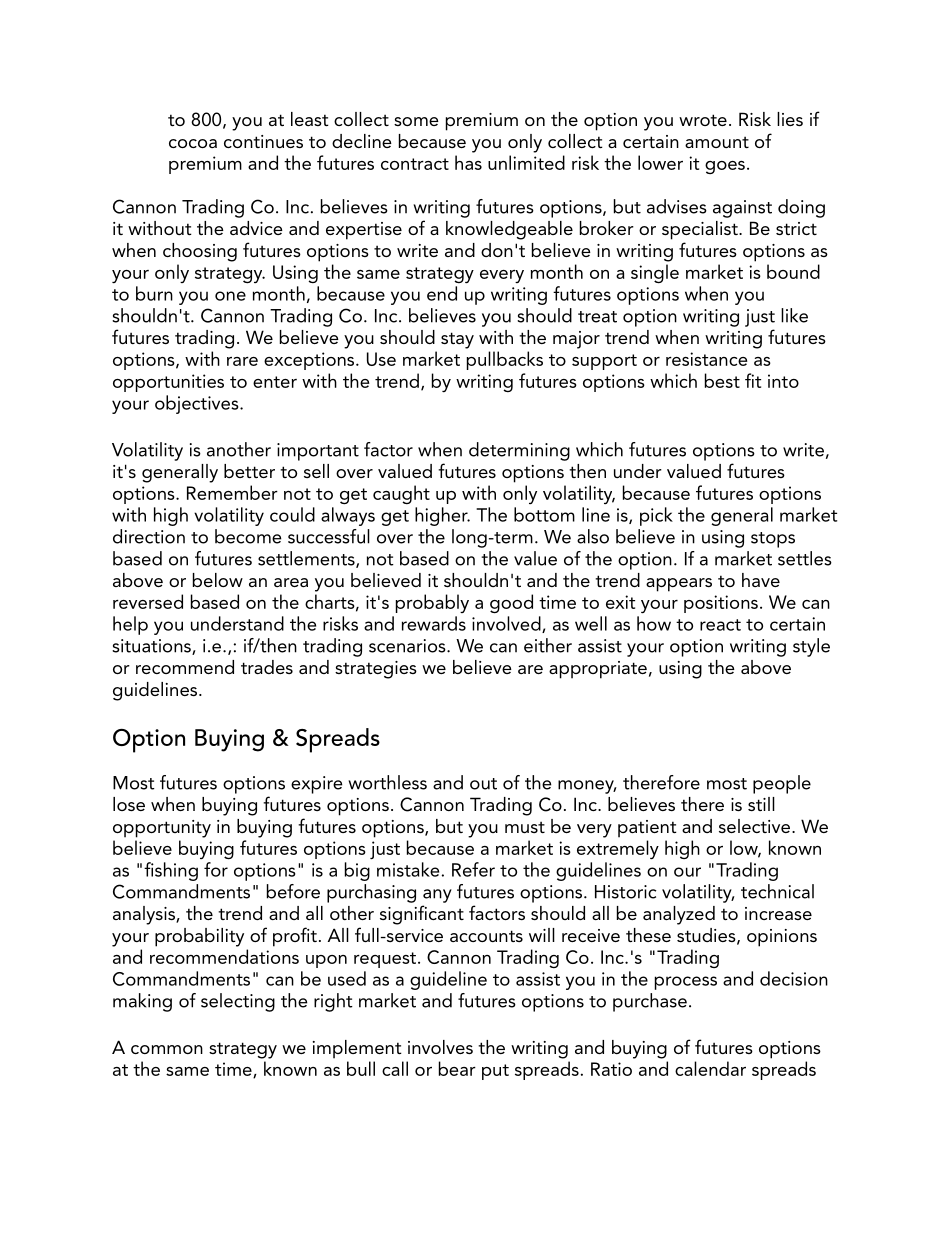  Describe the element at coordinates (193, 143) in the image. I see `cocoa` at that location.
